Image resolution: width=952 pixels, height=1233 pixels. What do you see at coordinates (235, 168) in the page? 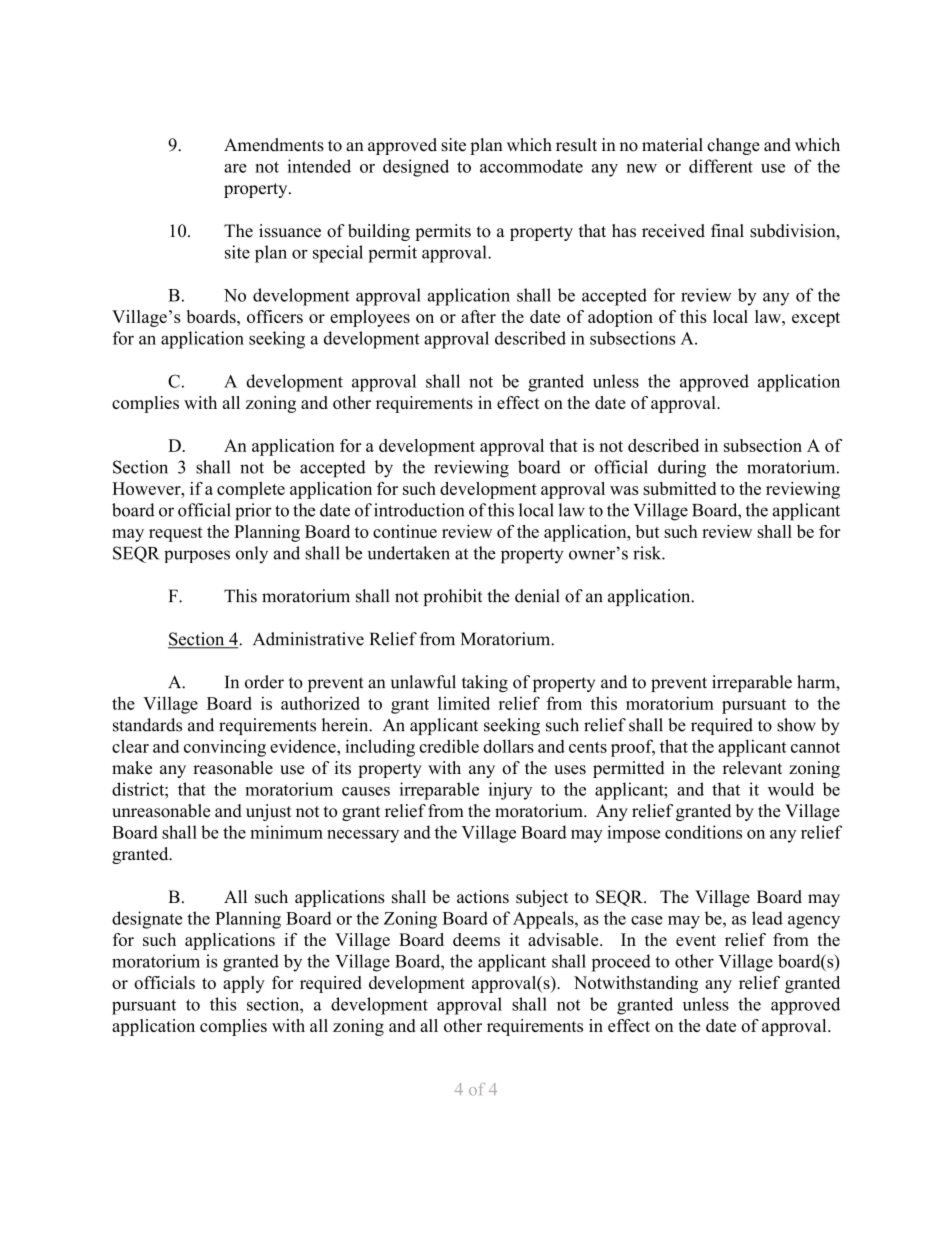
I see `are` at bounding box center [235, 168].
